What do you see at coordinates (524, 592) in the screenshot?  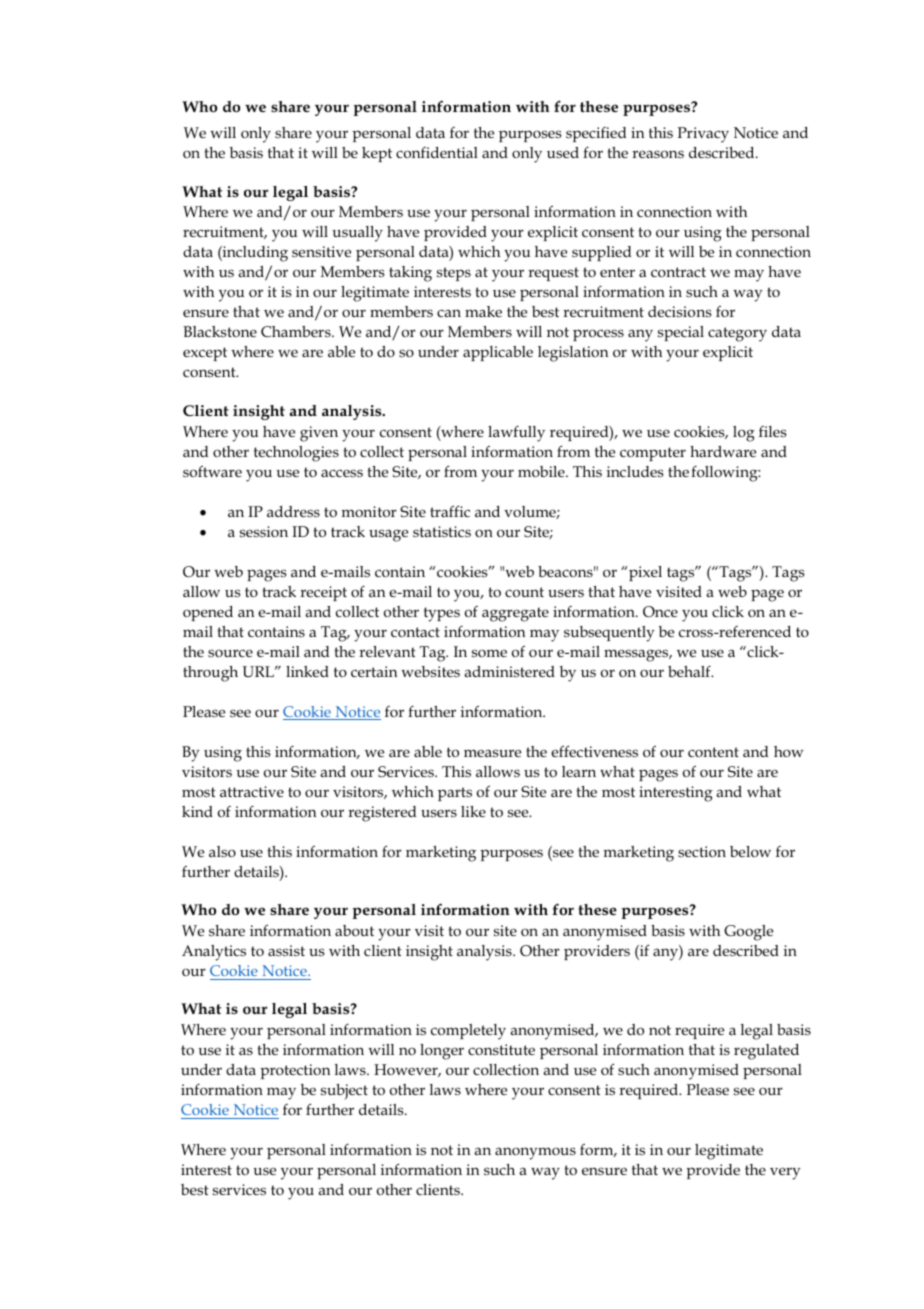 I see `count` at bounding box center [524, 592].
